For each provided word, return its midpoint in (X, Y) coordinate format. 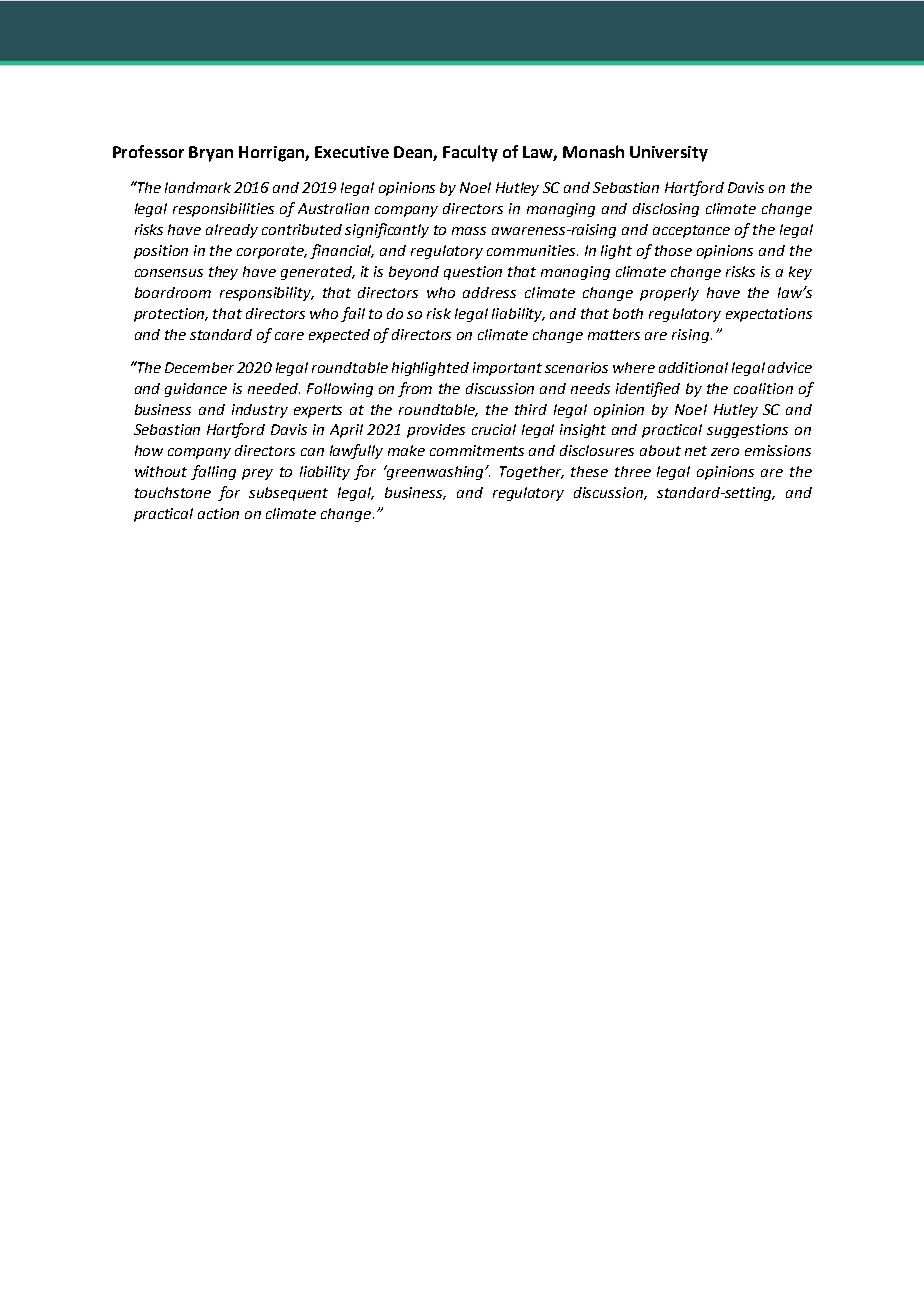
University (669, 154)
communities (532, 250)
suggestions (747, 431)
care (289, 336)
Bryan (211, 154)
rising (692, 336)
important (507, 369)
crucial (494, 429)
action (218, 513)
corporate (272, 252)
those (673, 250)
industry (260, 411)
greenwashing (435, 472)
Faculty (470, 153)
